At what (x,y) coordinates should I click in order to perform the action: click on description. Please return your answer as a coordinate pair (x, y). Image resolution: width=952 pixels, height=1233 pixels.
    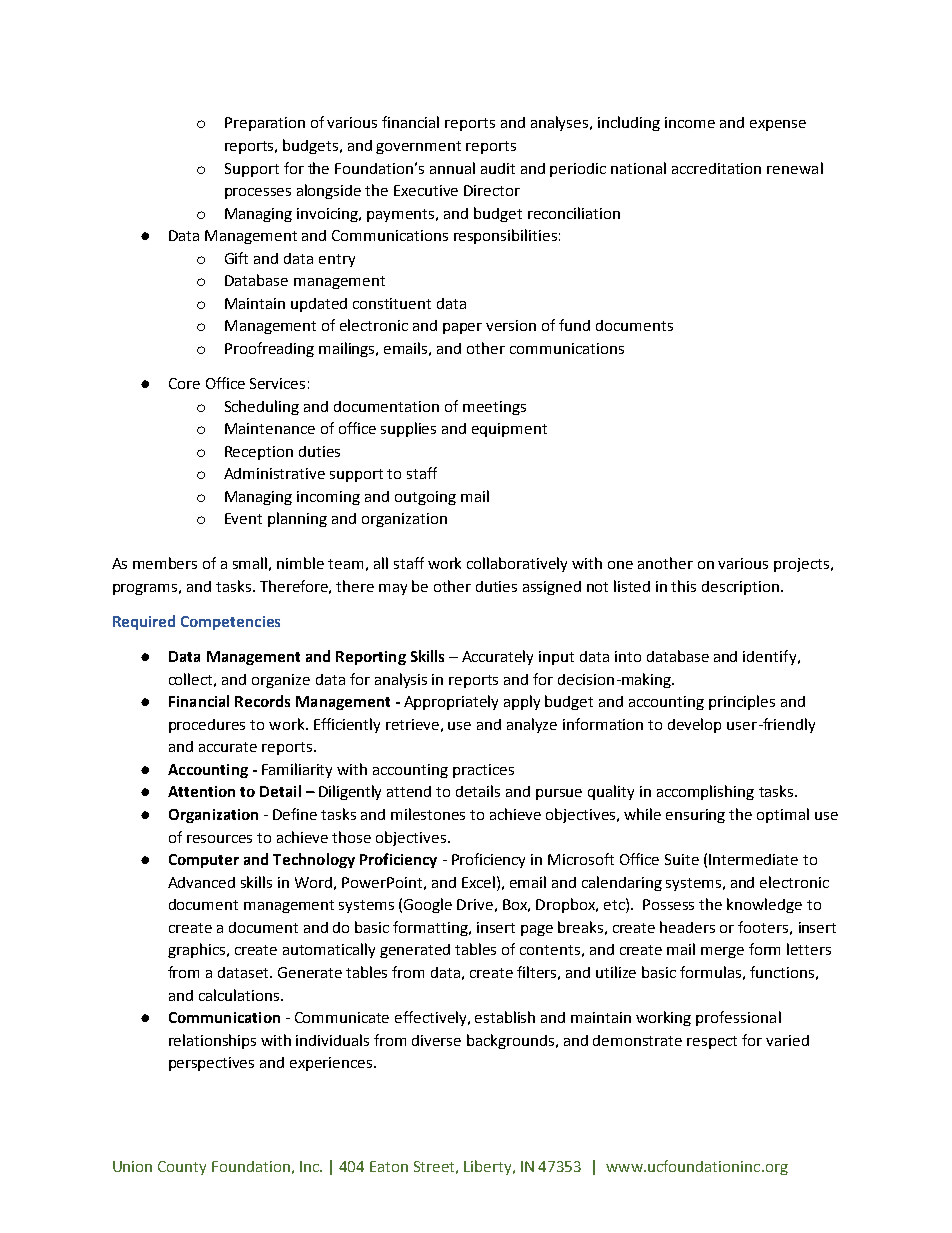
    Looking at the image, I should click on (740, 588).
